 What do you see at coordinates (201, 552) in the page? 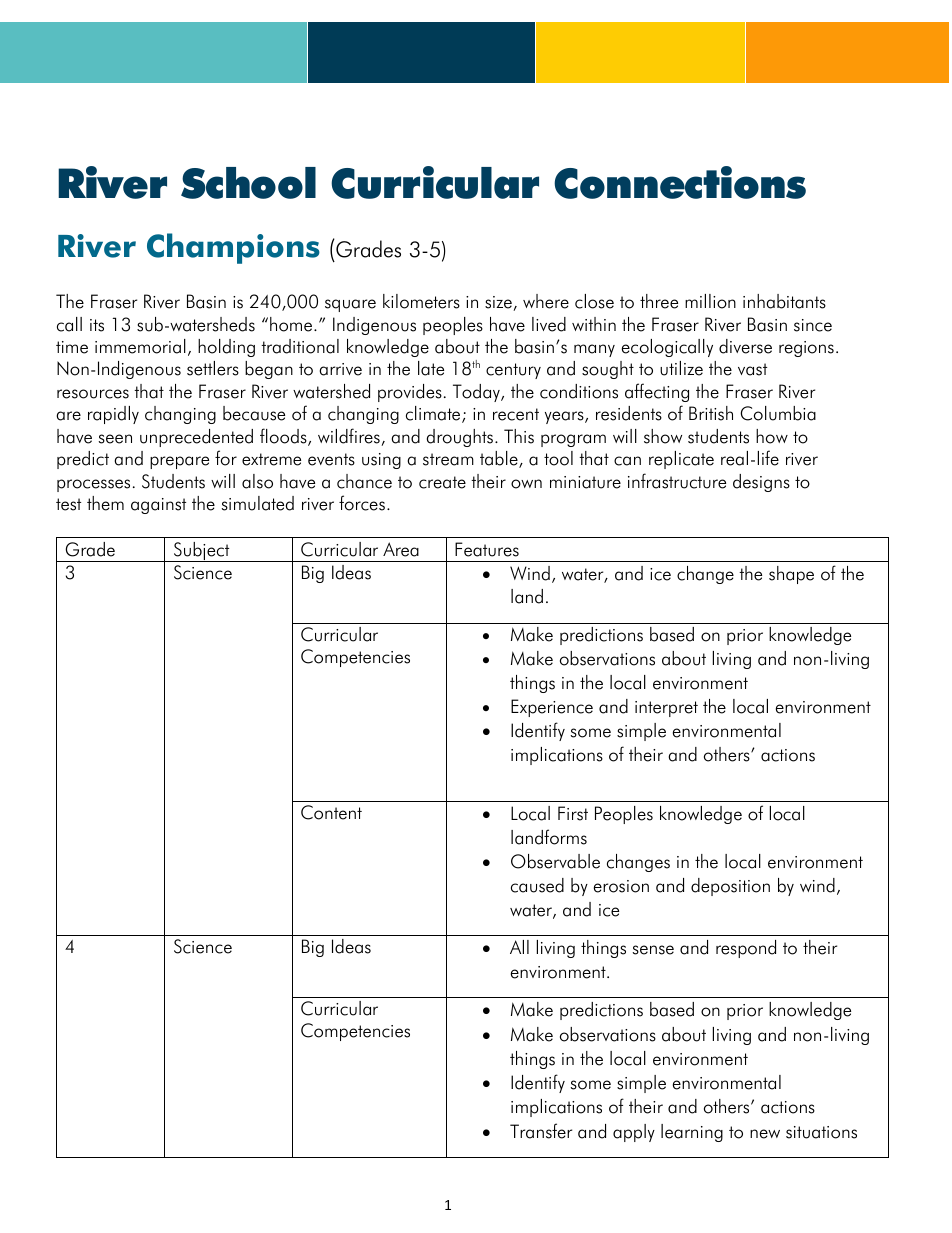
I see `Subject` at bounding box center [201, 552].
